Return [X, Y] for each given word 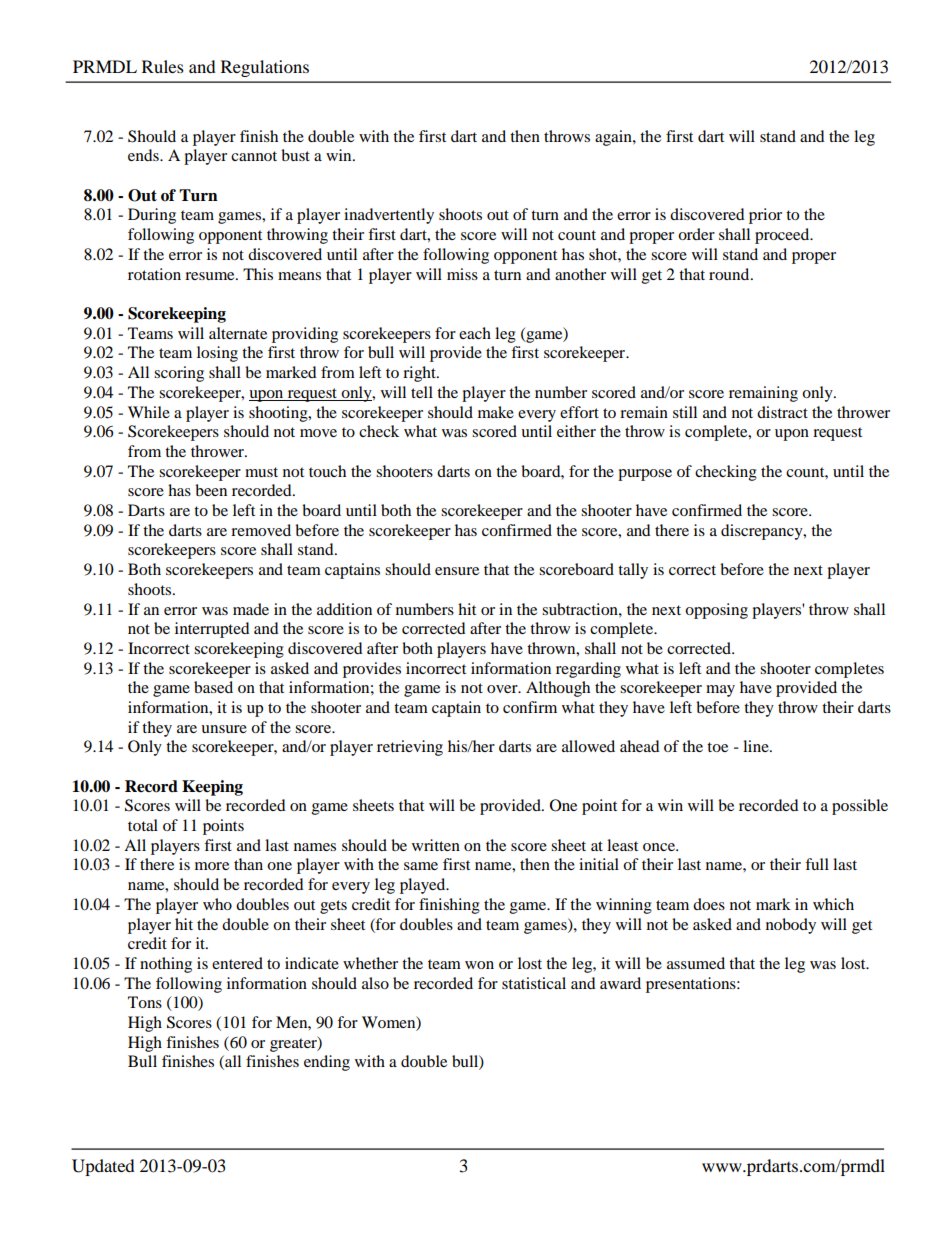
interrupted [212, 630]
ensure [457, 571]
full [817, 864]
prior [765, 216]
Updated [103, 1167]
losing [217, 354]
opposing [716, 611]
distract [782, 412]
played [424, 886]
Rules [163, 66]
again [614, 138]
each [475, 333]
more [212, 866]
